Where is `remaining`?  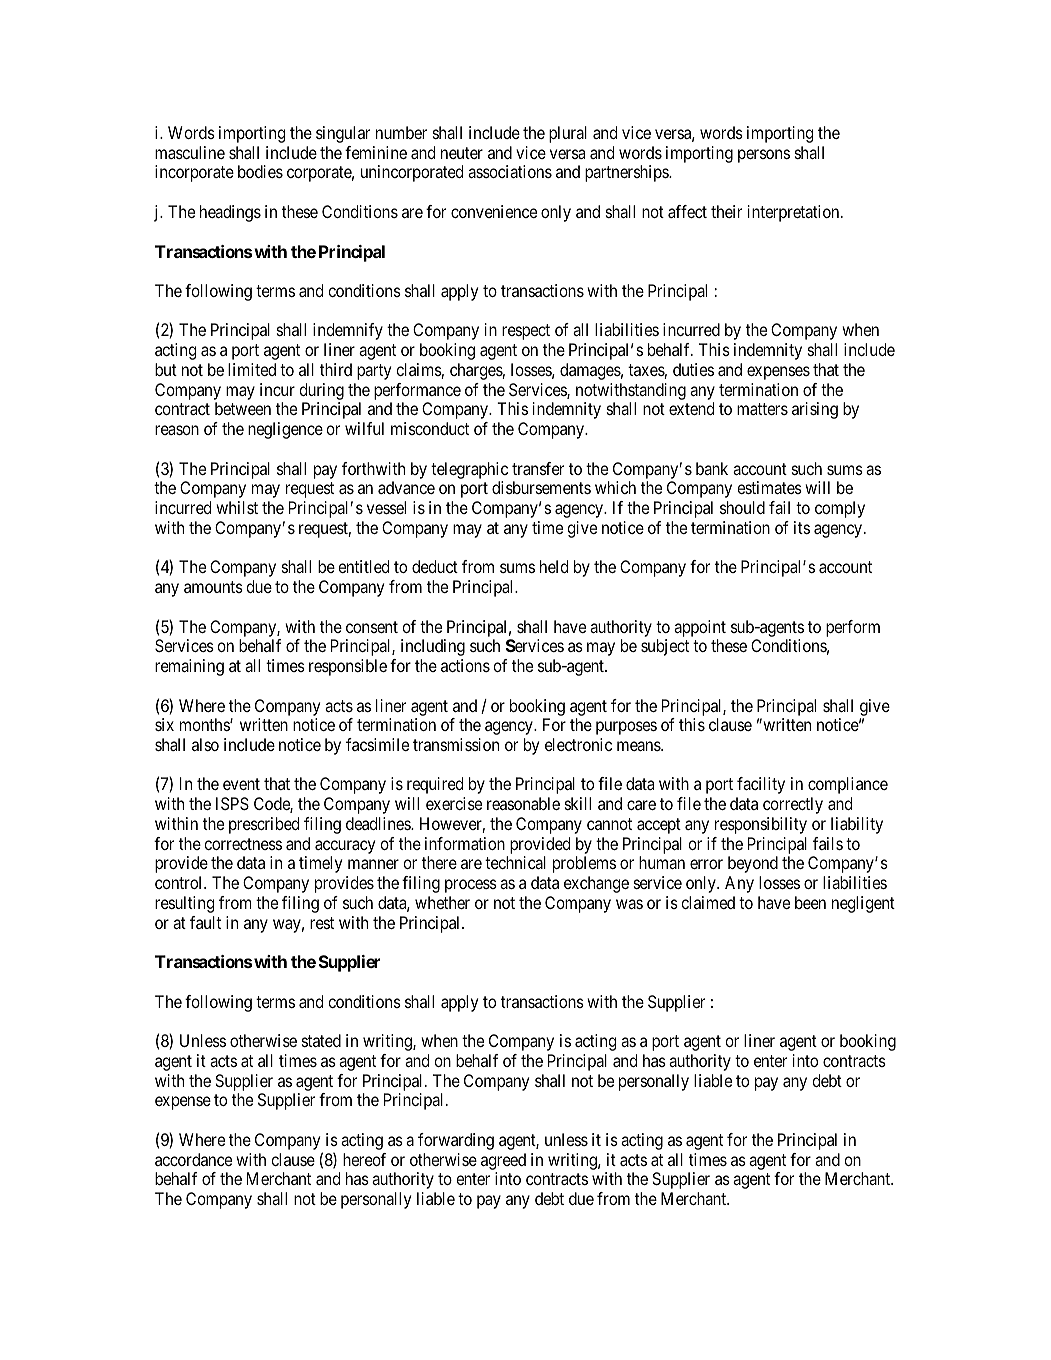
remaining is located at coordinates (189, 667).
